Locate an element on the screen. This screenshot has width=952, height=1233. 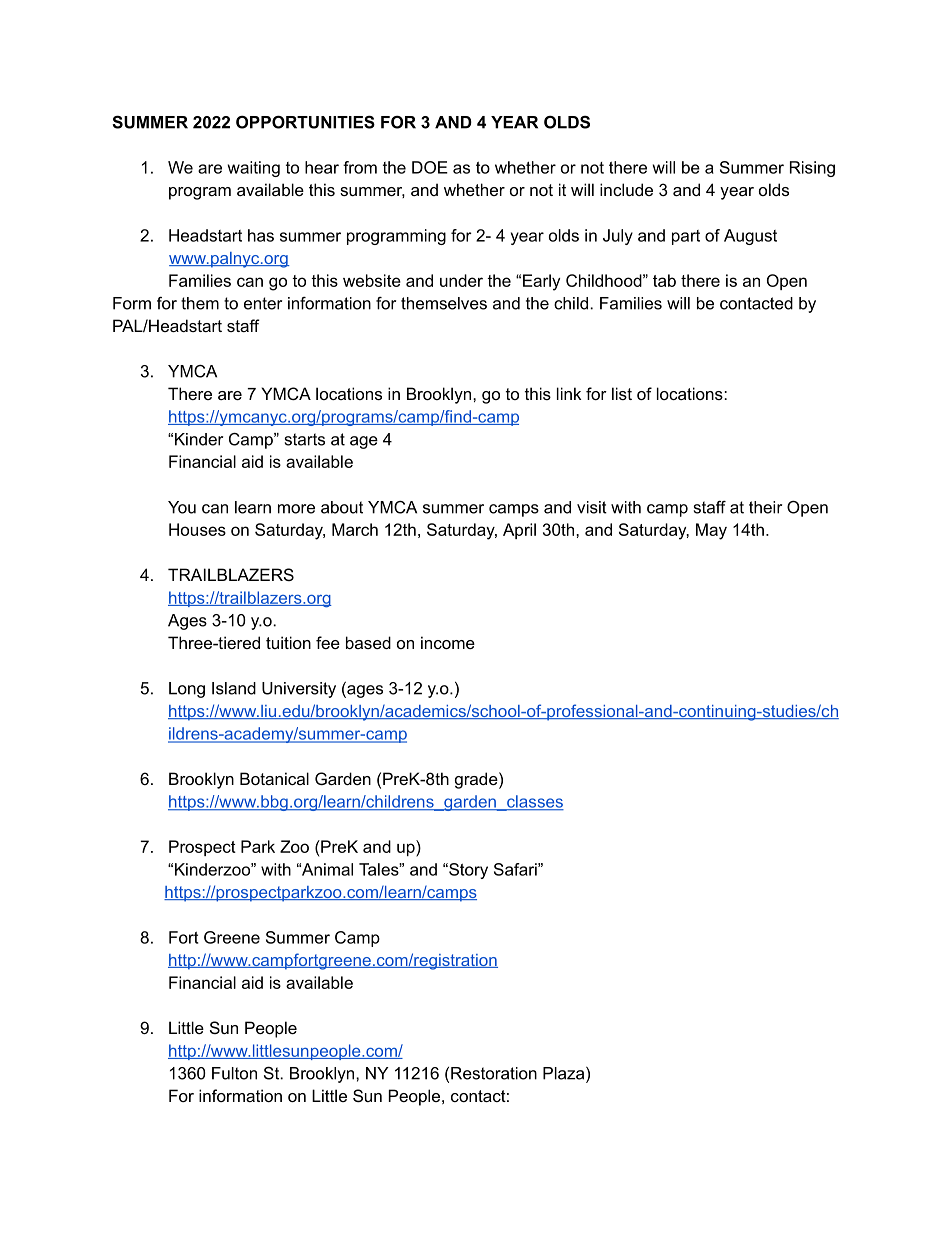
Botanical is located at coordinates (274, 778).
